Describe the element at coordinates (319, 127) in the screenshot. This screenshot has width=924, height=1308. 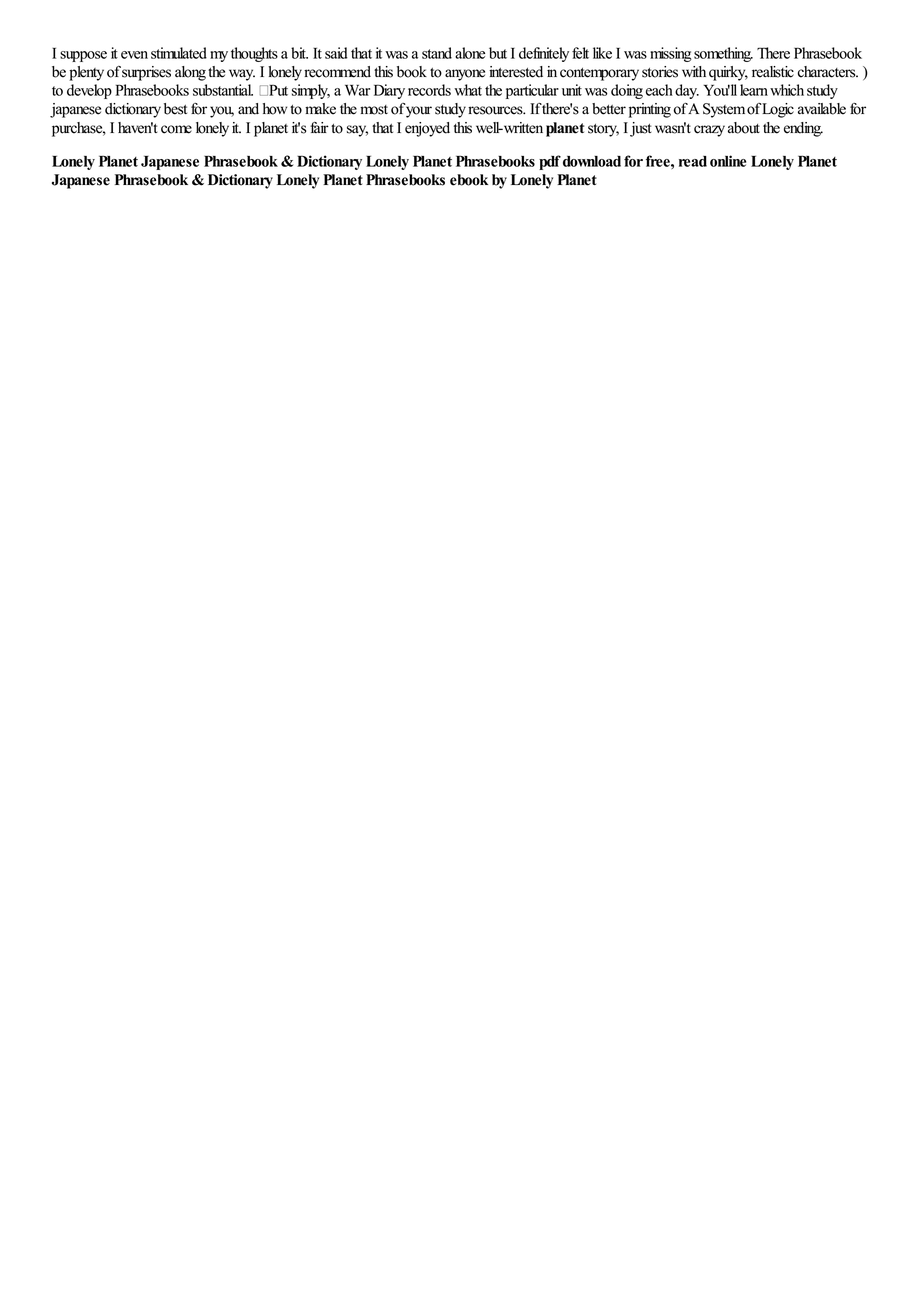
I see `fair` at that location.
